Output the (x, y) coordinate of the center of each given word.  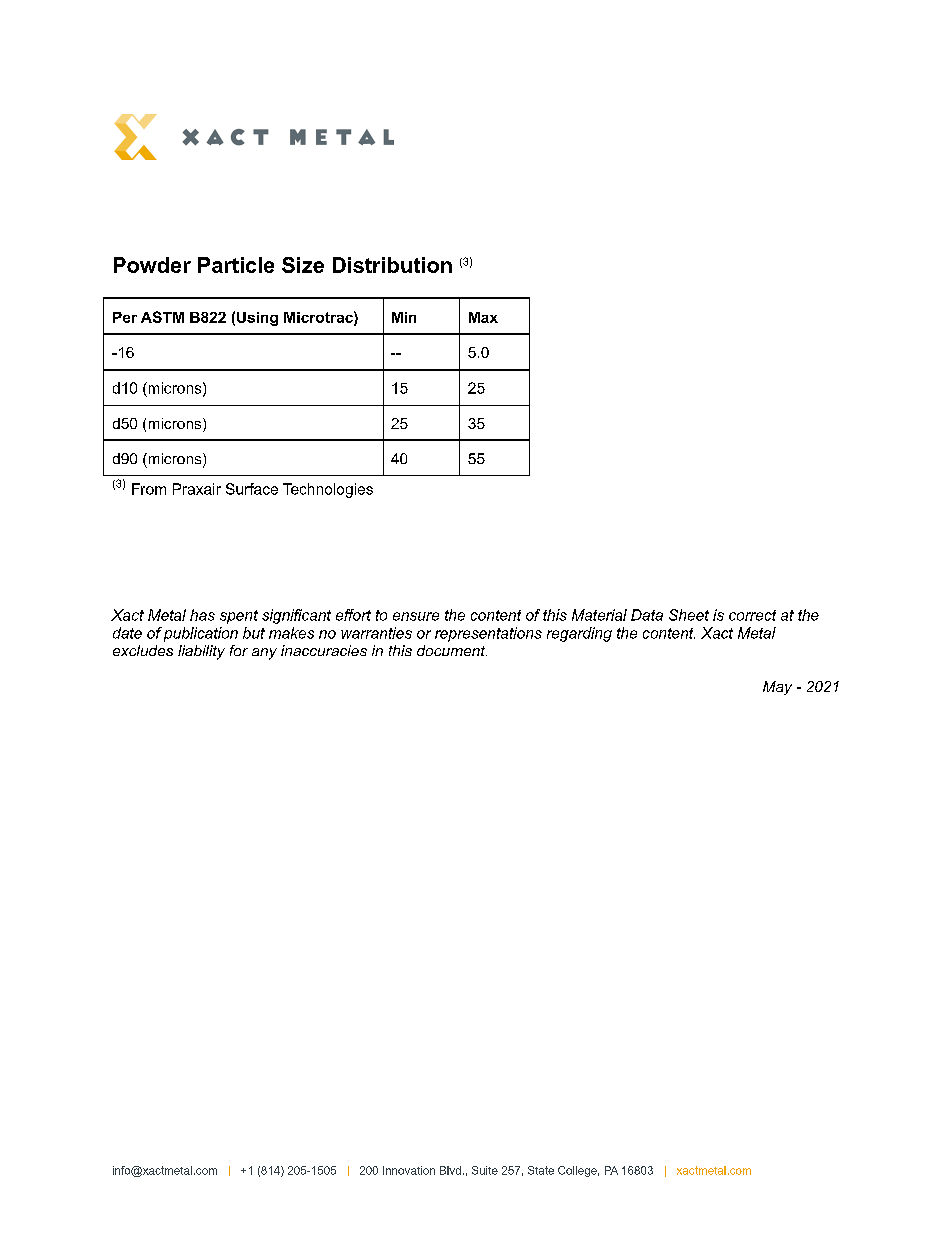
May (777, 688)
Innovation (409, 1170)
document (452, 650)
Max (483, 317)
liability (201, 652)
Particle (236, 265)
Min (404, 317)
